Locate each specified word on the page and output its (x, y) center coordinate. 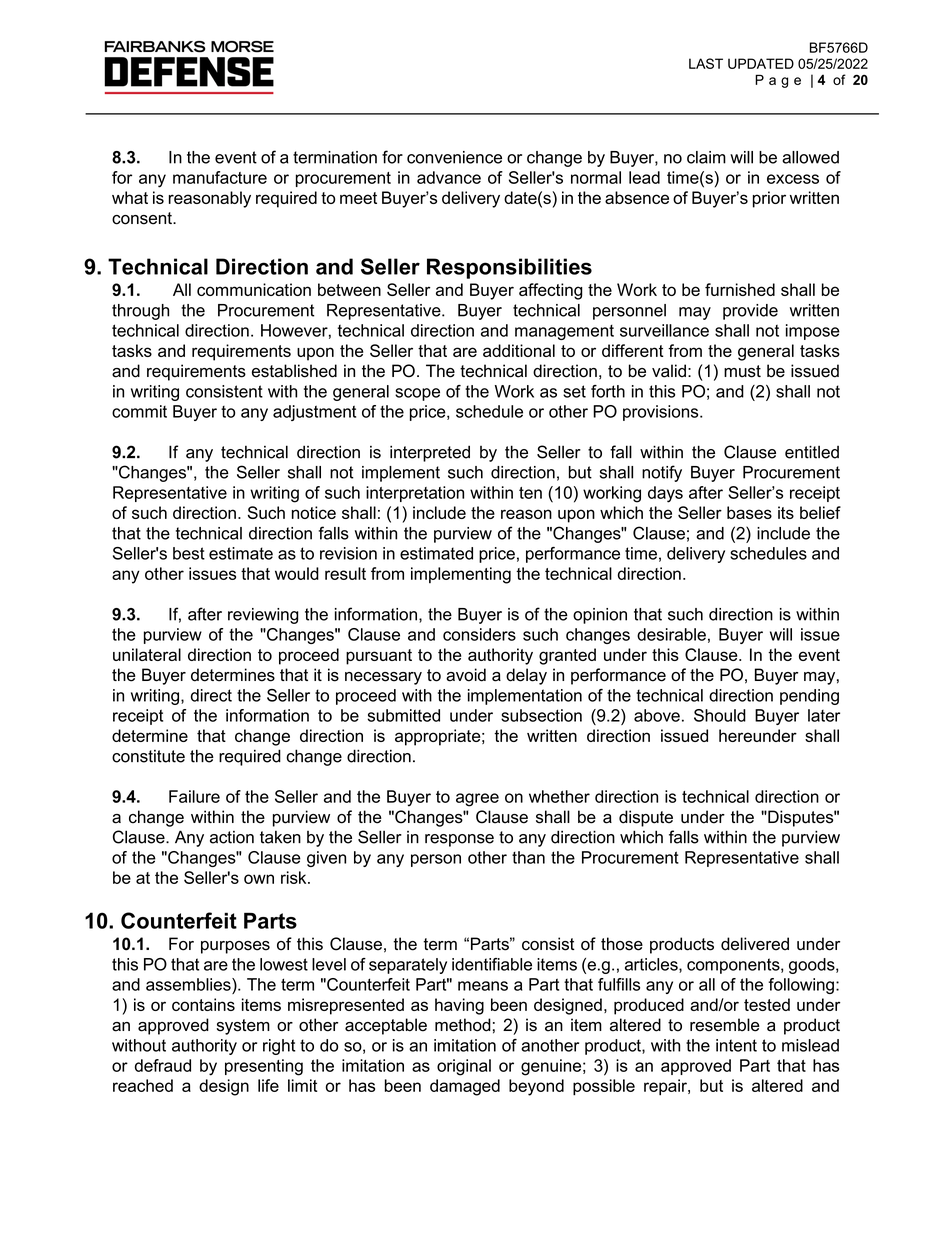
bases (749, 512)
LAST (706, 63)
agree (477, 800)
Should (720, 715)
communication (254, 289)
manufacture (220, 177)
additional (519, 350)
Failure (194, 796)
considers (479, 634)
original (464, 1067)
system (243, 1027)
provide (750, 312)
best (189, 553)
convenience (454, 157)
